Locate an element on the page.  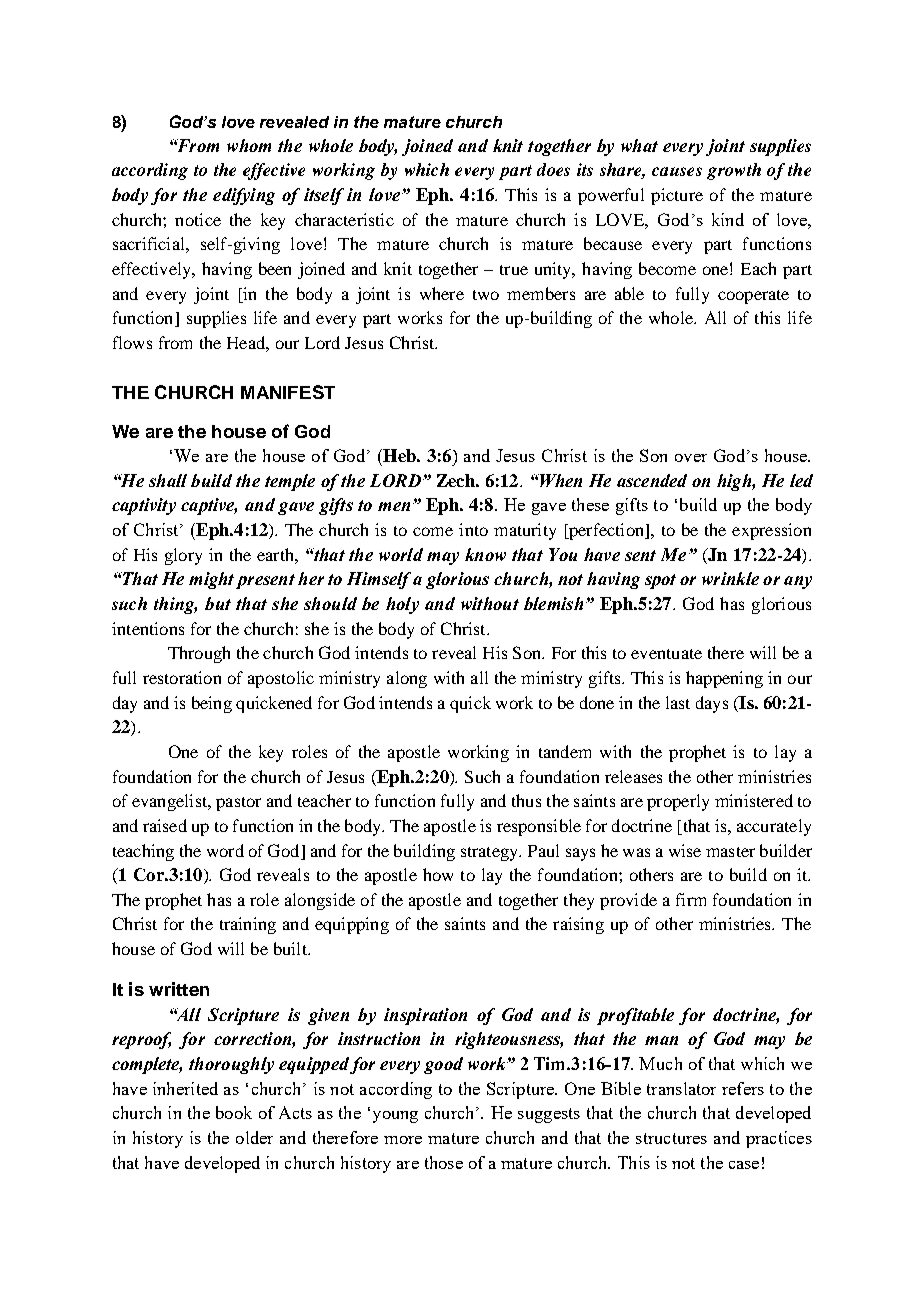
into is located at coordinates (473, 529).
